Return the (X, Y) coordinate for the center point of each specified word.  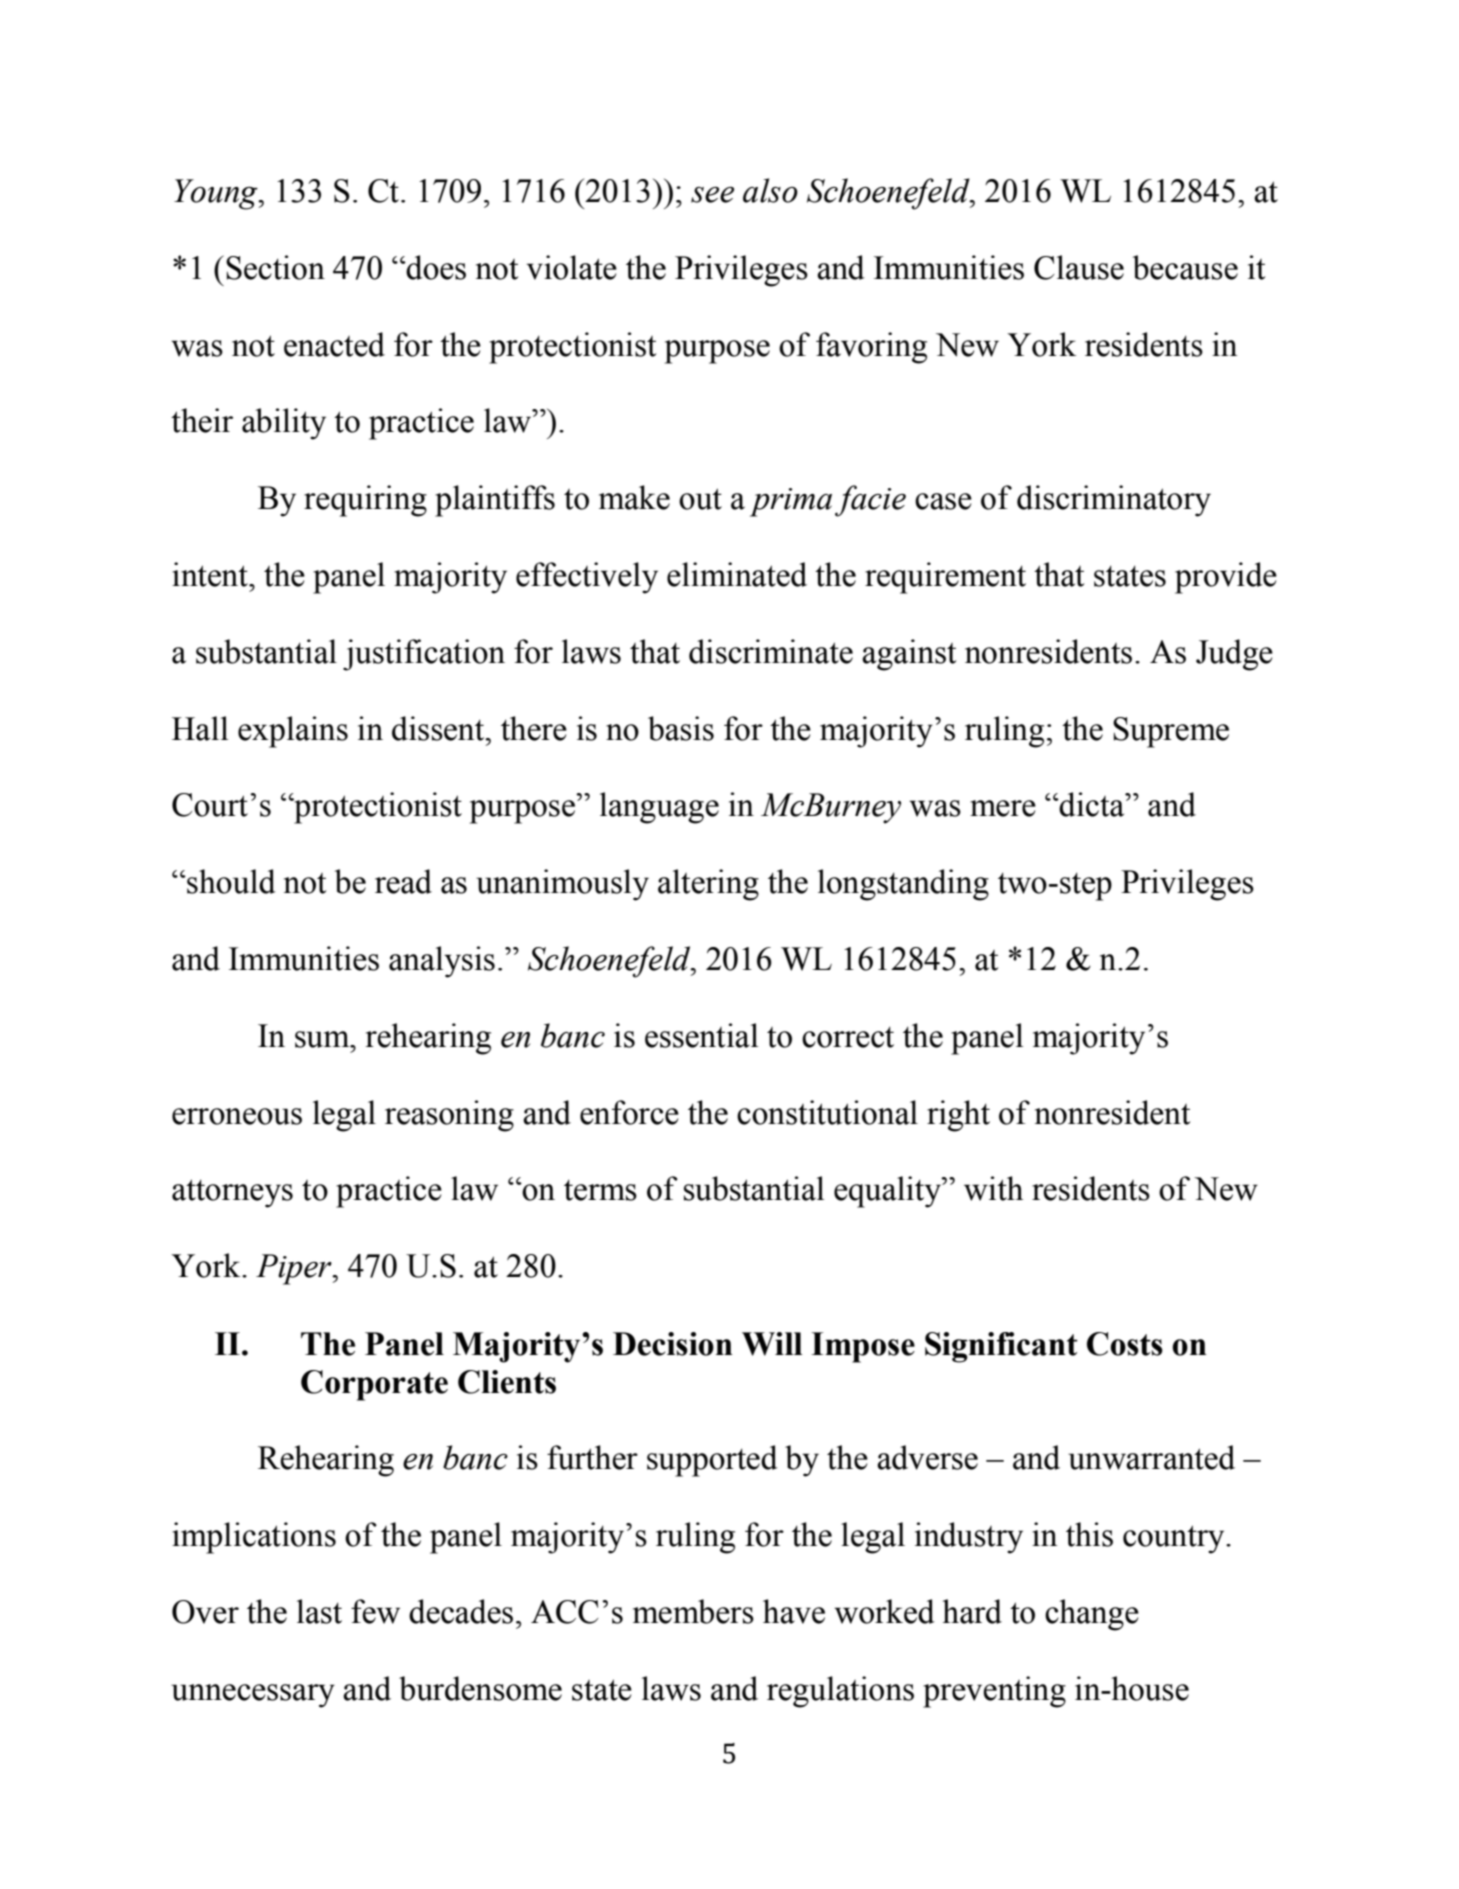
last (319, 1611)
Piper (295, 1269)
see (712, 195)
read (403, 881)
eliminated (737, 574)
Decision (673, 1344)
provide (1226, 578)
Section (275, 267)
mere (1003, 808)
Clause (1079, 267)
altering (708, 885)
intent (211, 574)
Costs (1125, 1344)
